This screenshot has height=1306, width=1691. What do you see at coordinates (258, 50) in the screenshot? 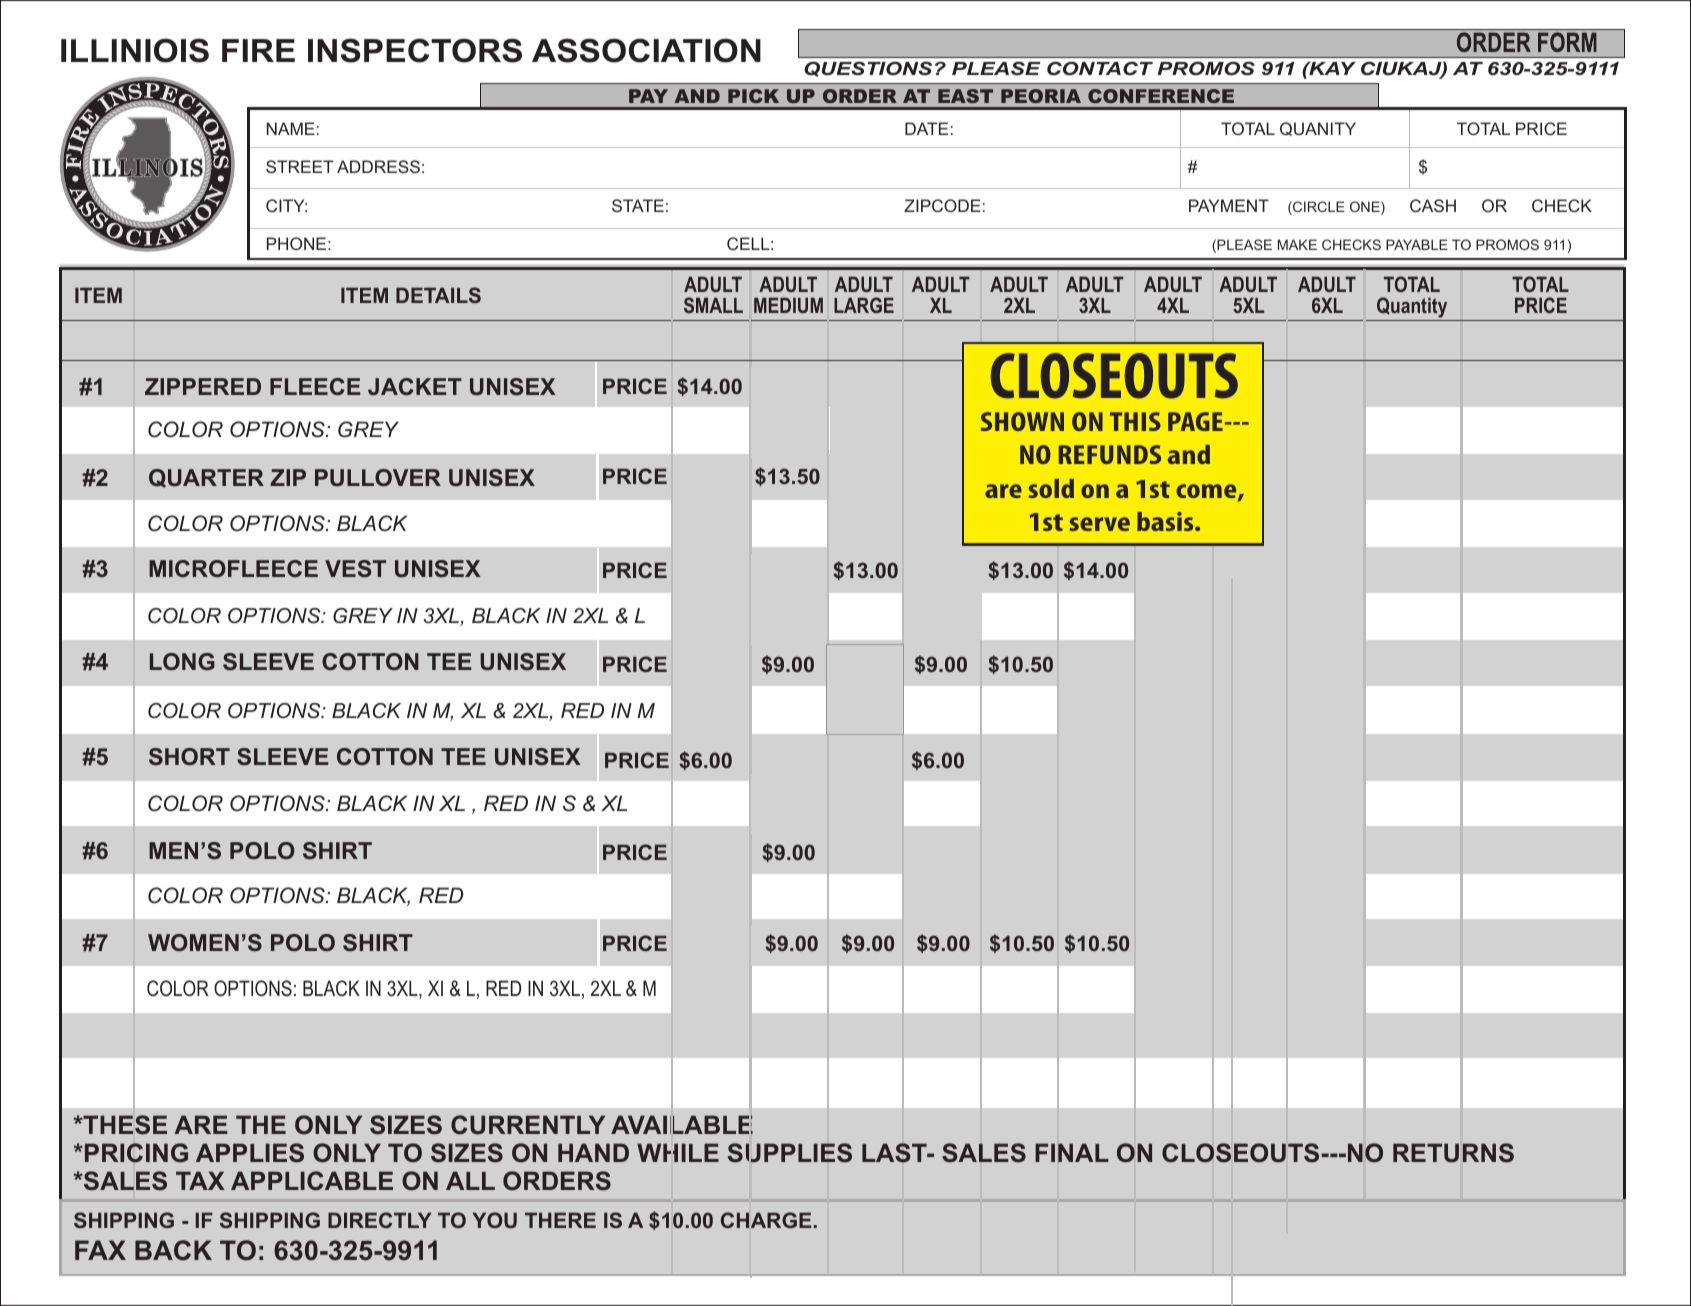
I see `FIRE` at bounding box center [258, 50].
